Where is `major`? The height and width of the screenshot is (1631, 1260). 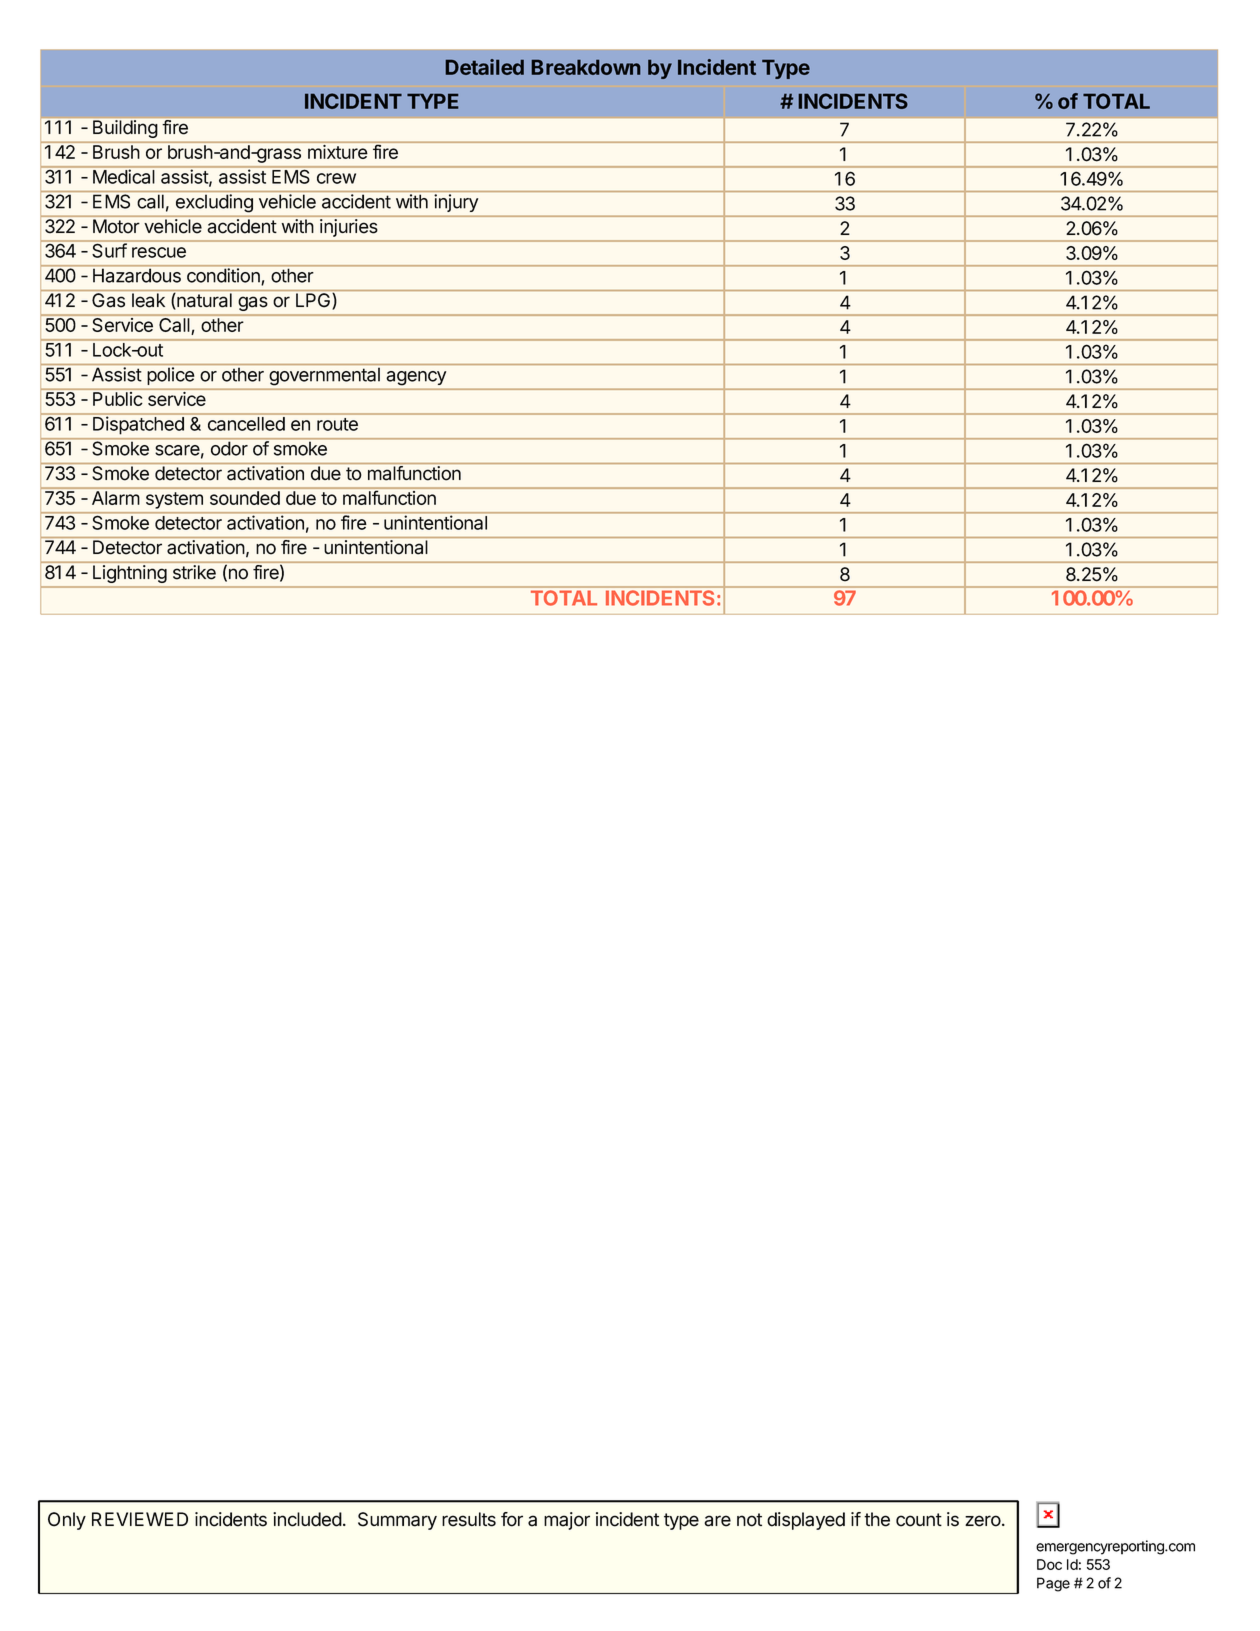 major is located at coordinates (567, 1521).
